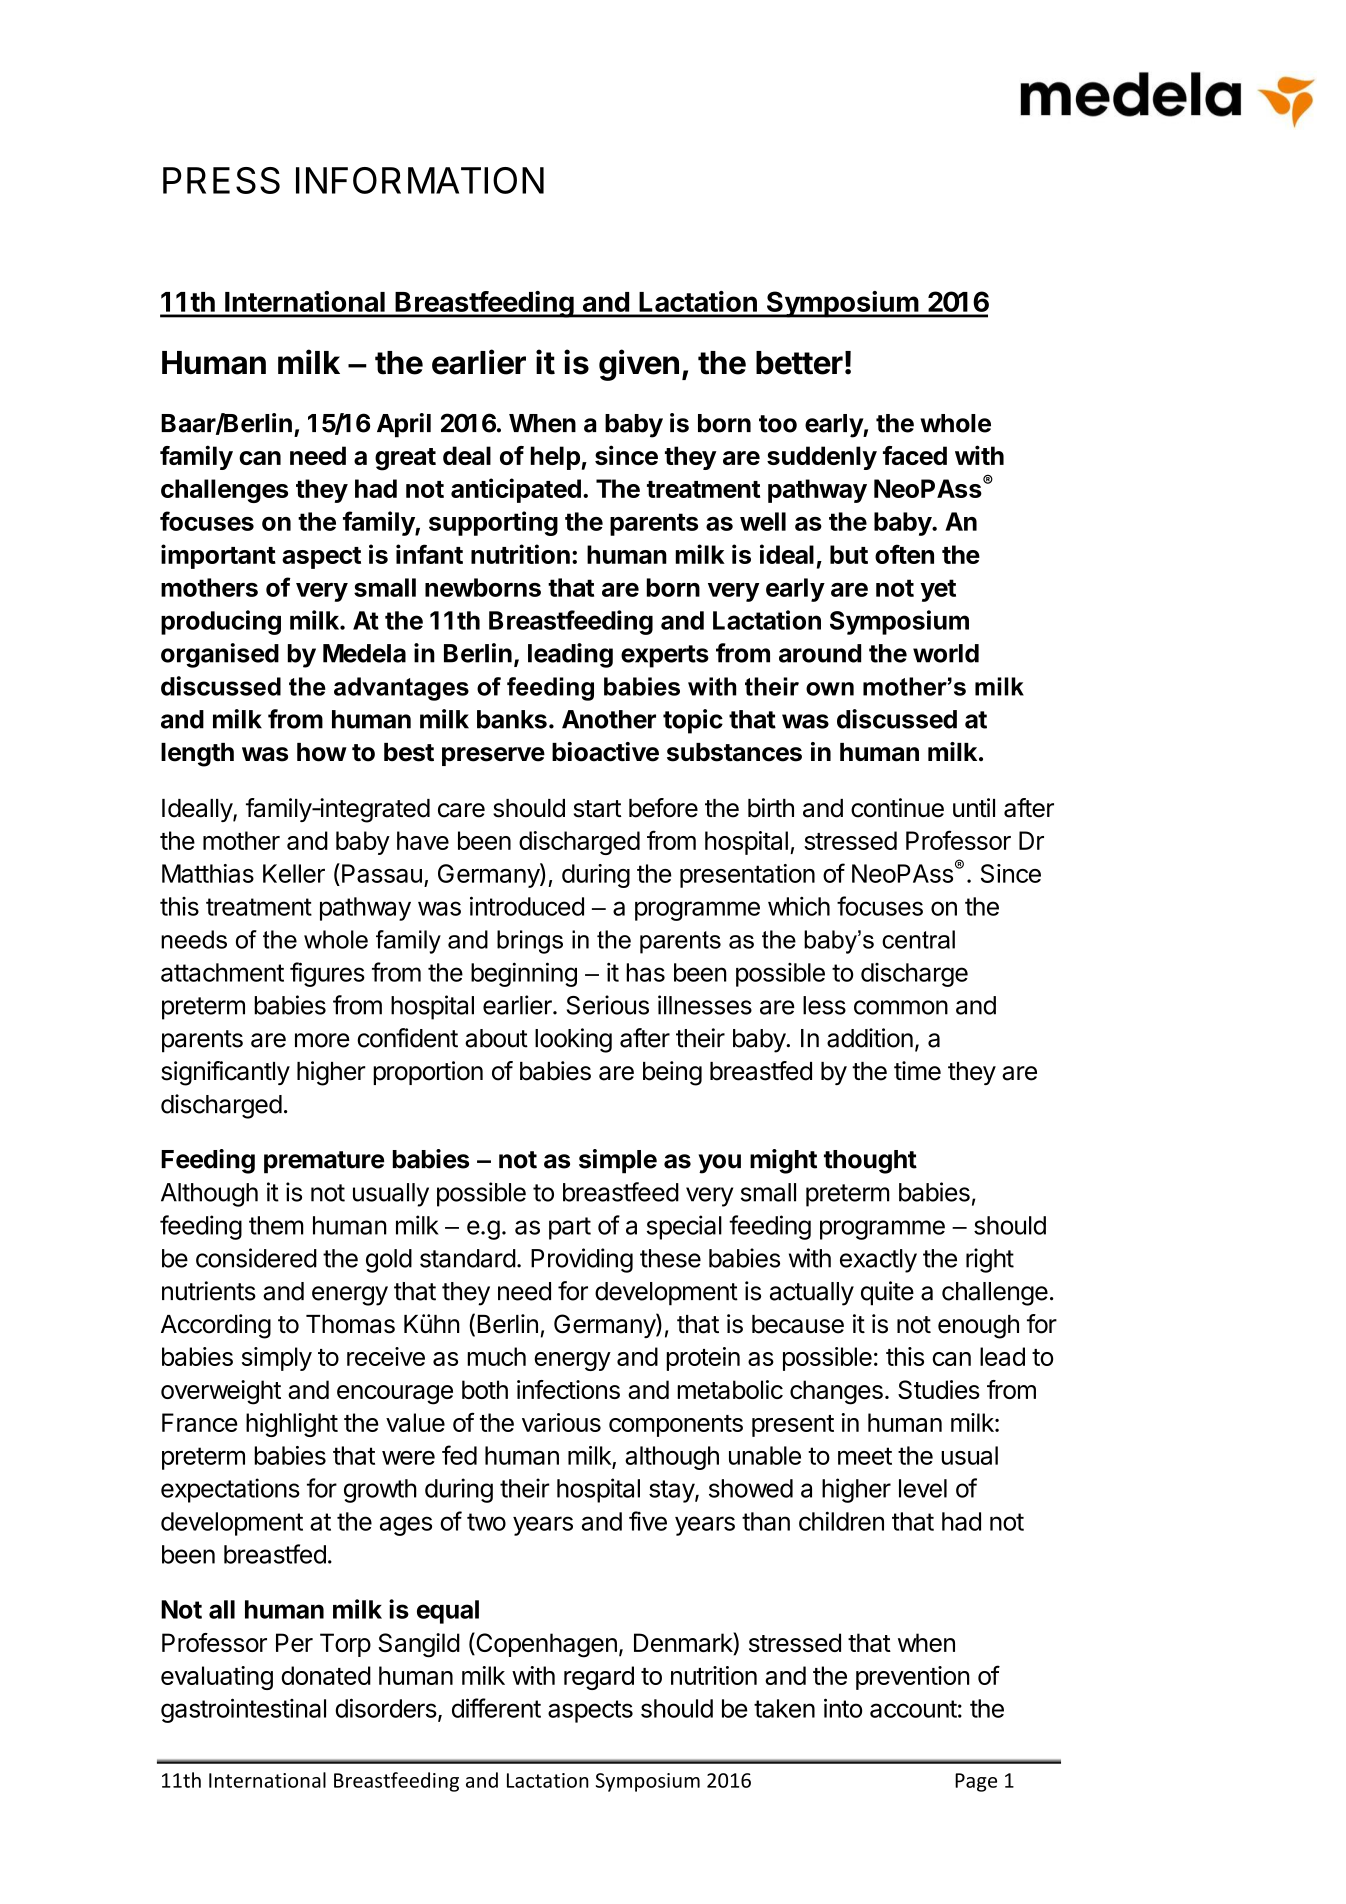 The width and height of the screenshot is (1346, 1904). What do you see at coordinates (901, 1007) in the screenshot?
I see `common` at bounding box center [901, 1007].
